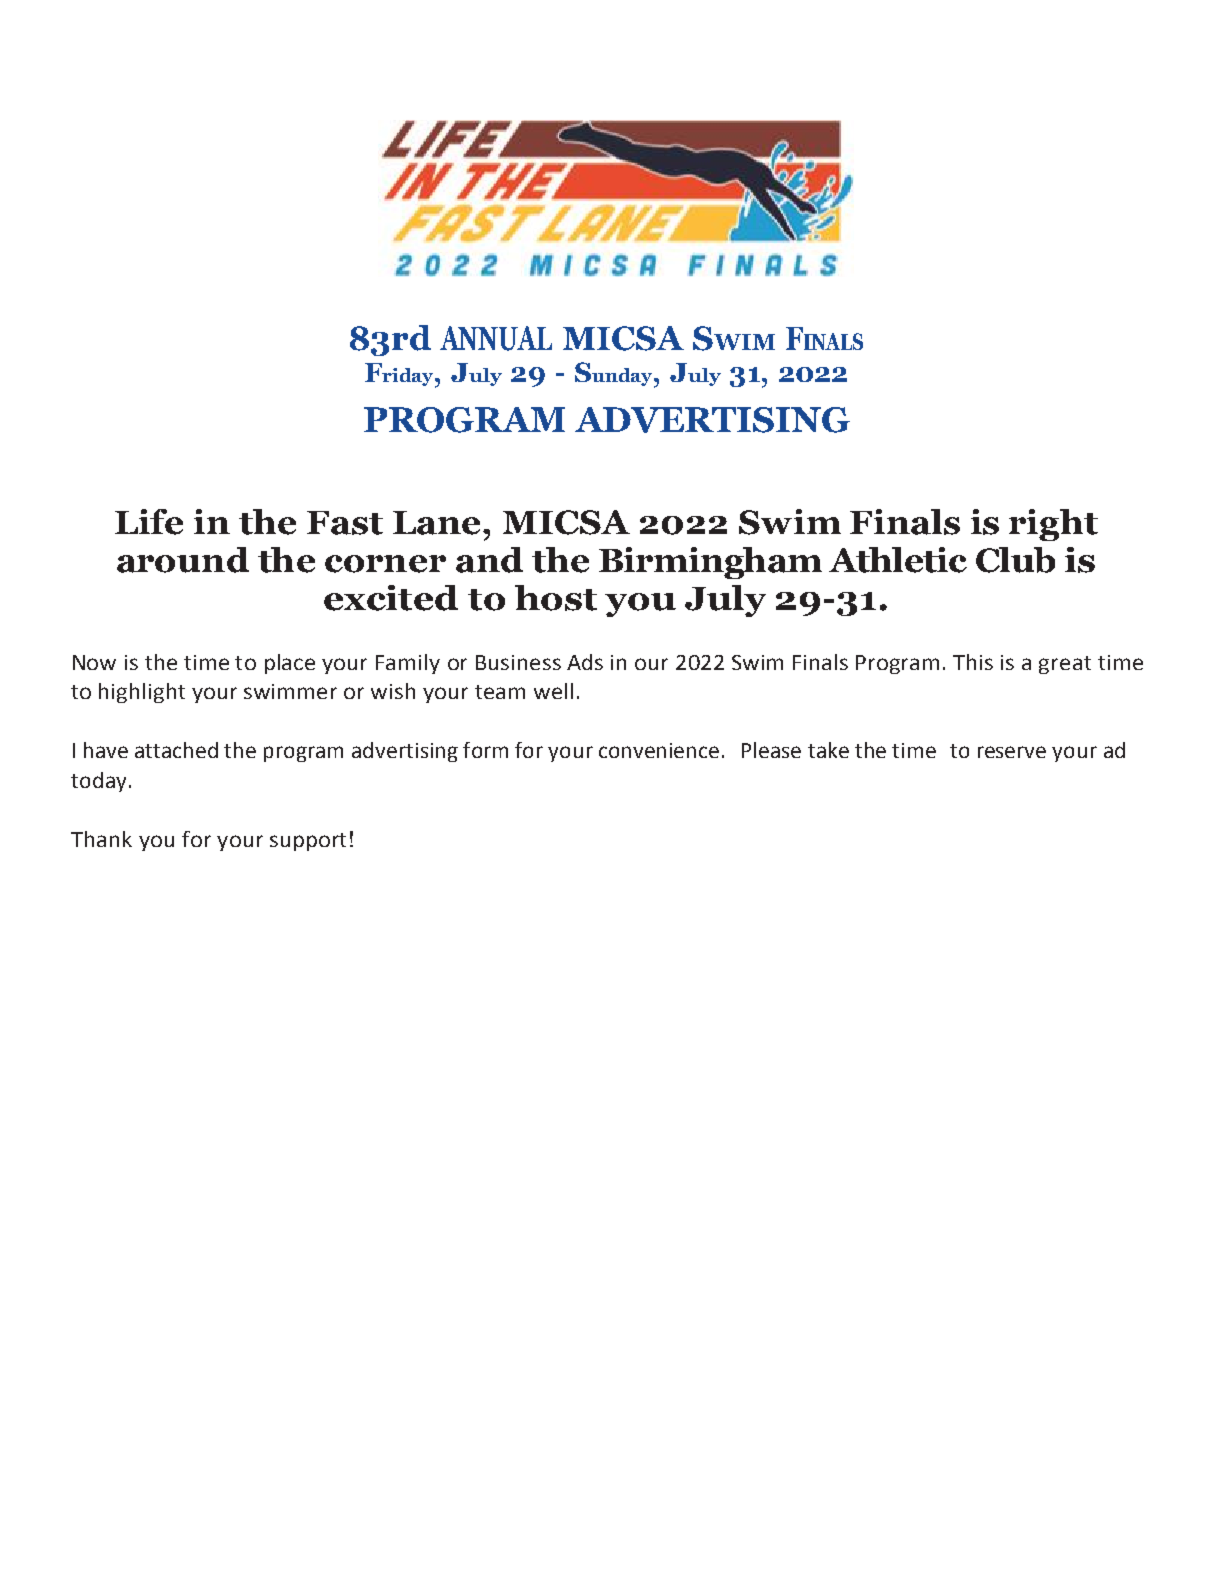  Describe the element at coordinates (308, 842) in the image. I see `support` at that location.
